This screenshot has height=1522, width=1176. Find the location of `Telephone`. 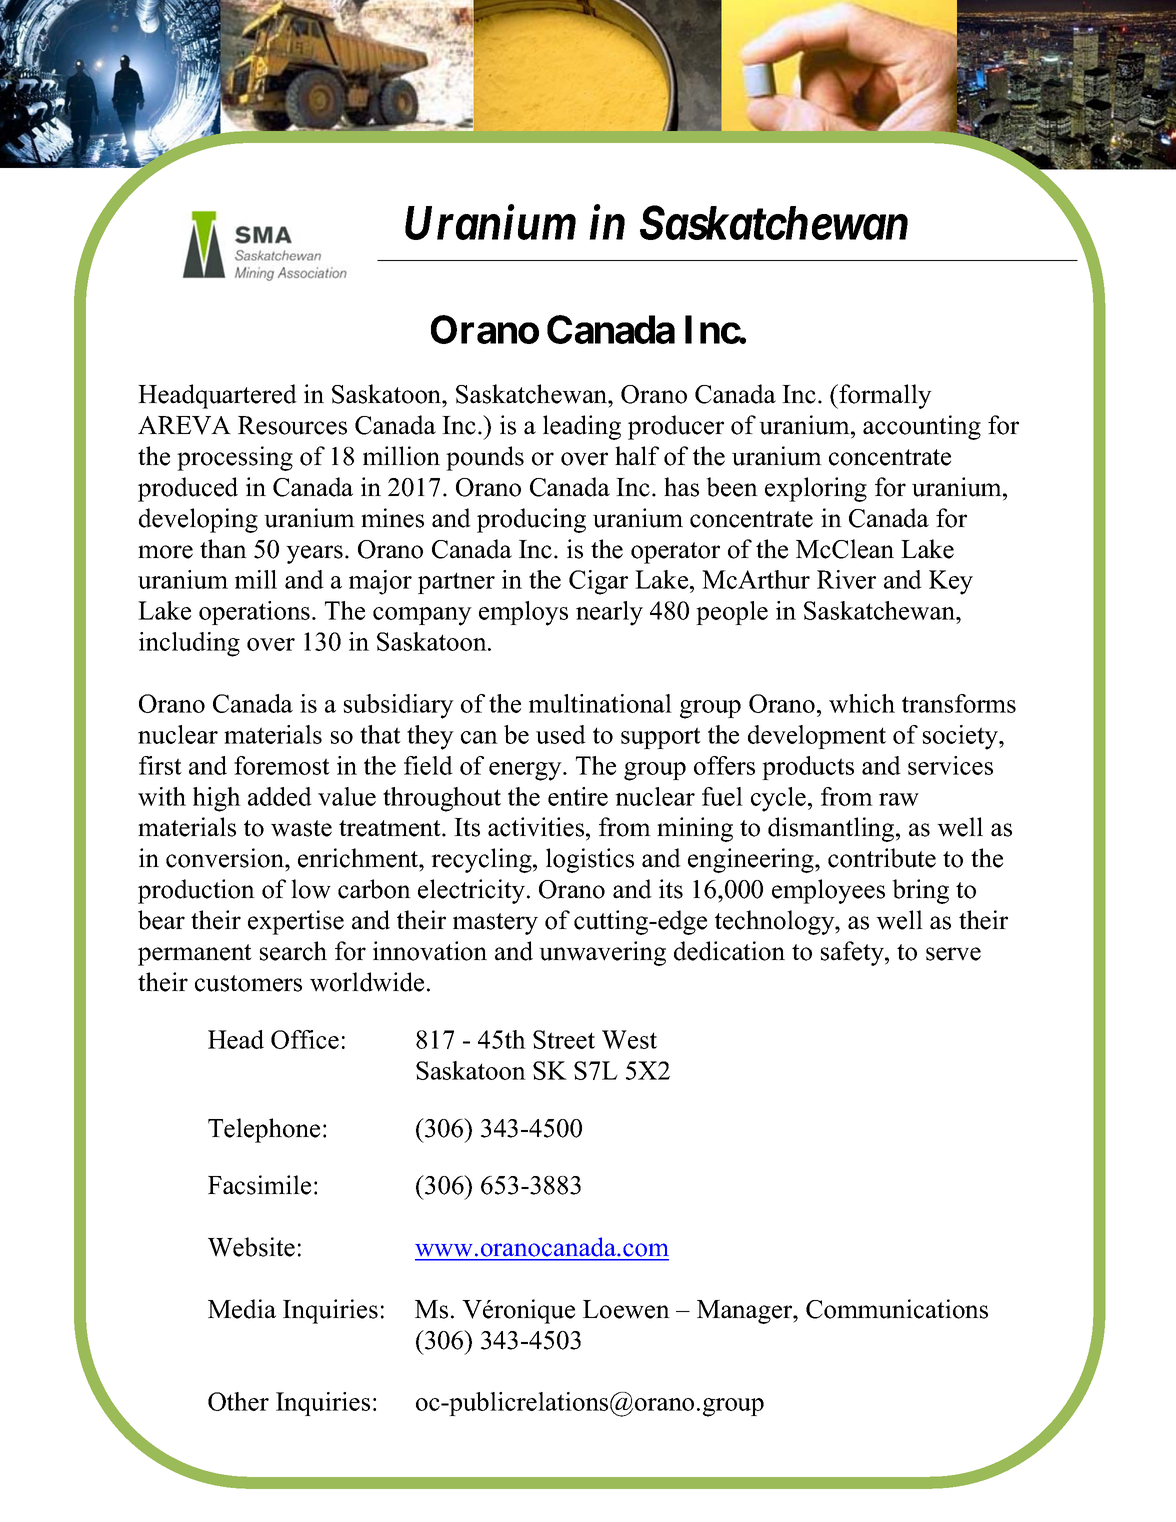

Telephone is located at coordinates (264, 1130).
